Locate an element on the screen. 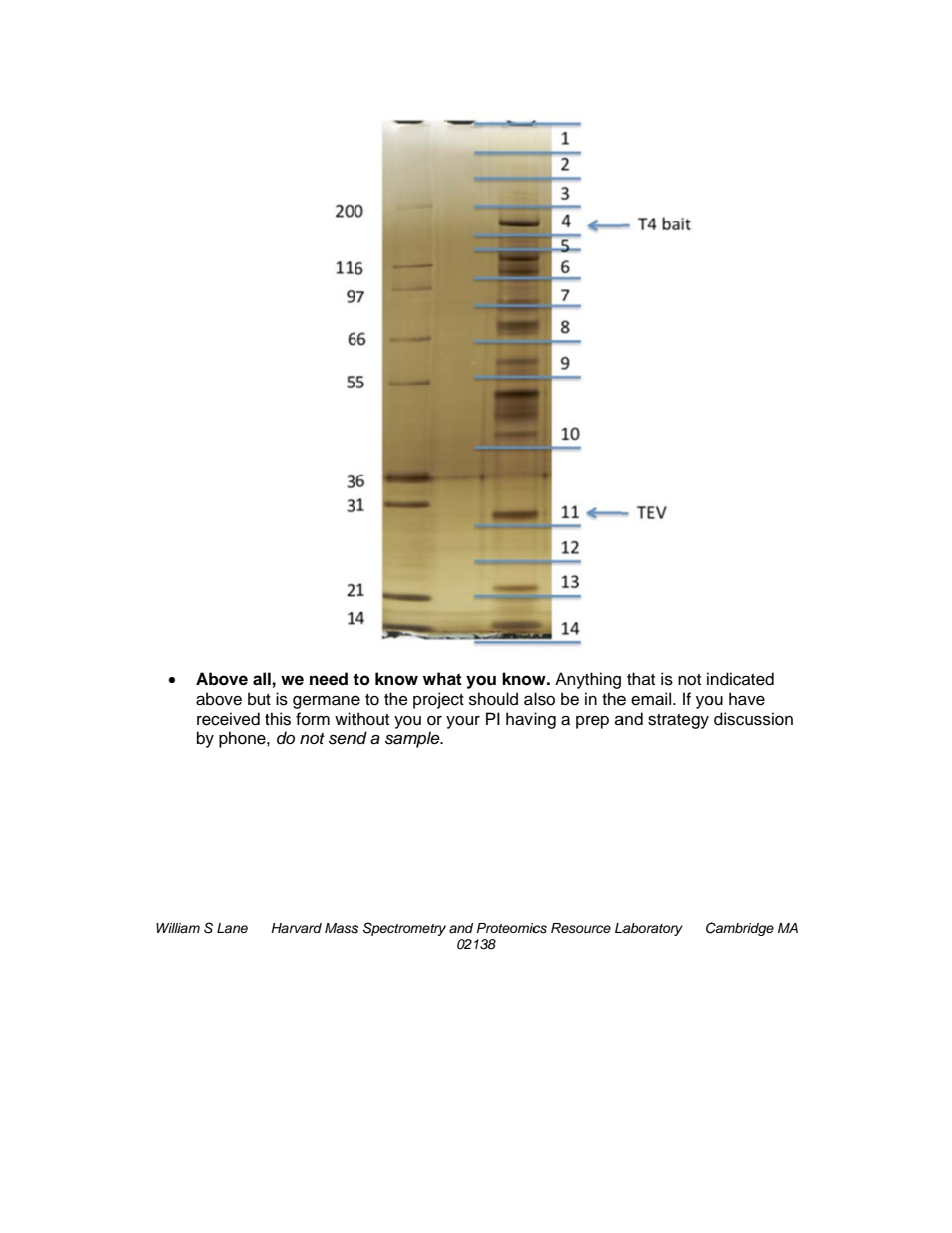 This screenshot has width=952, height=1233. Harvard is located at coordinates (296, 928).
